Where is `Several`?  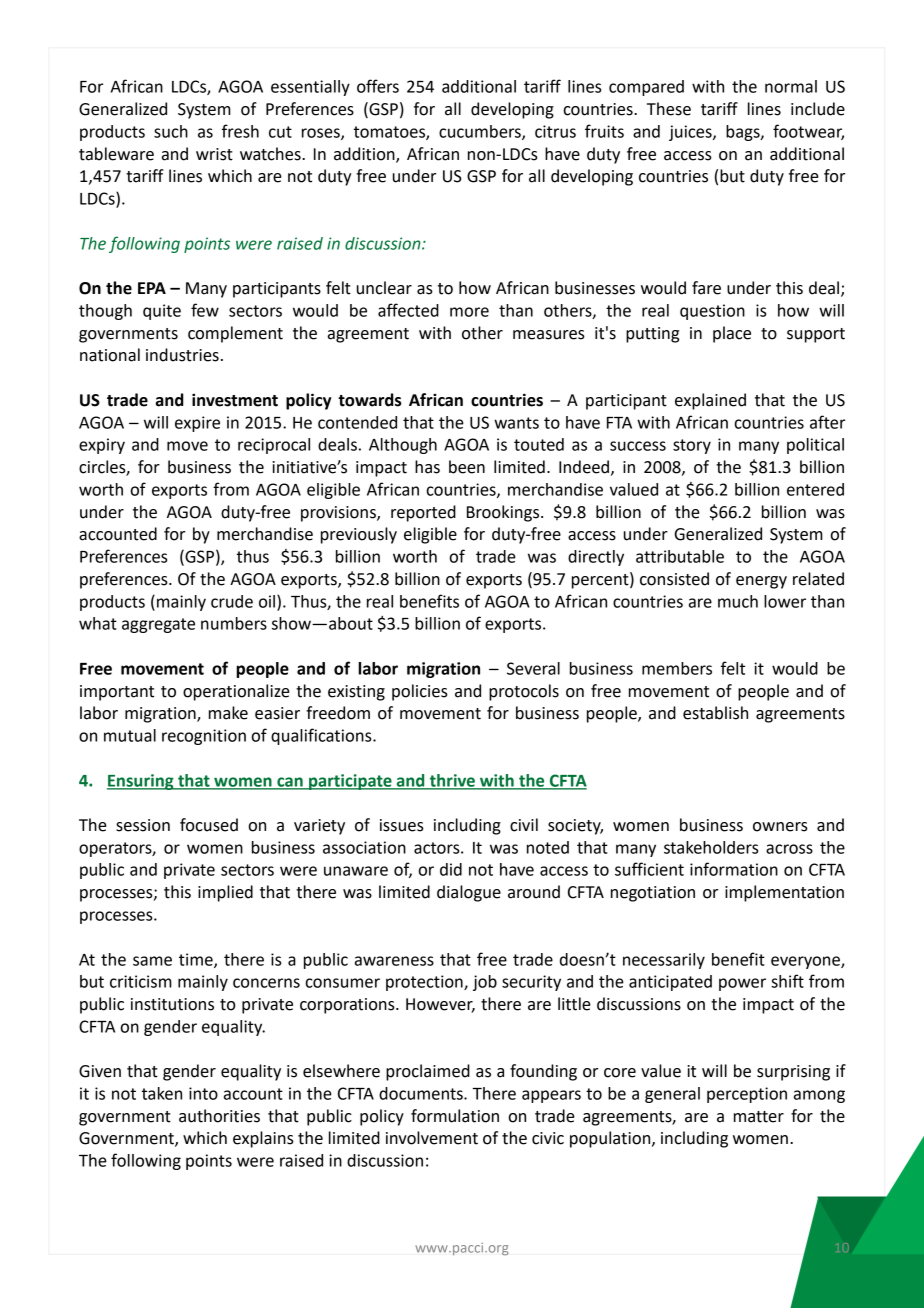 Several is located at coordinates (533, 668).
